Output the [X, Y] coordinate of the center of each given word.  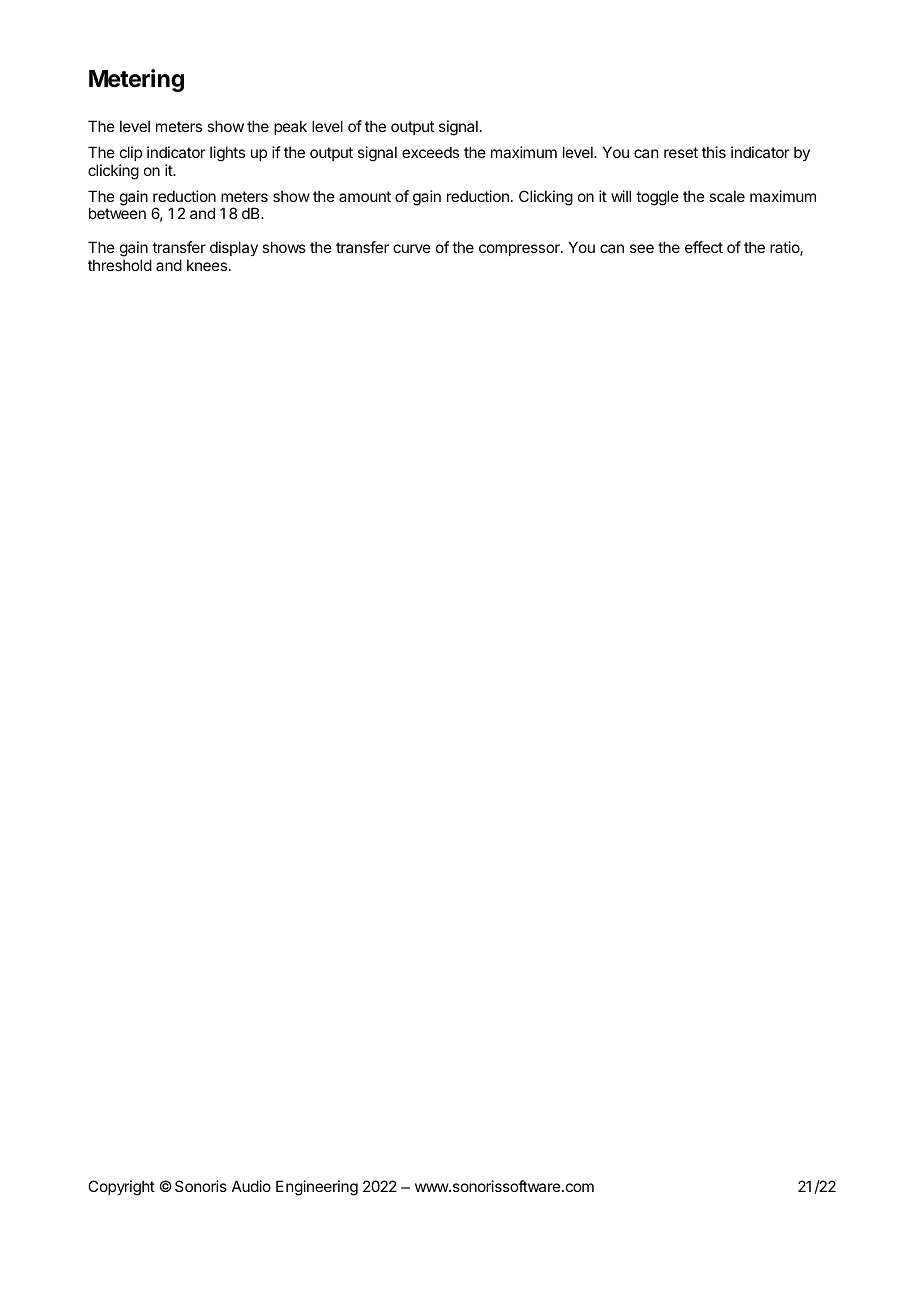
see [642, 248]
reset [681, 152]
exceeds [430, 152]
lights [227, 154]
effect [704, 247]
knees [207, 265]
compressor [520, 250]
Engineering [317, 1188]
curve [412, 248]
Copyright [121, 1188]
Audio [251, 1186]
